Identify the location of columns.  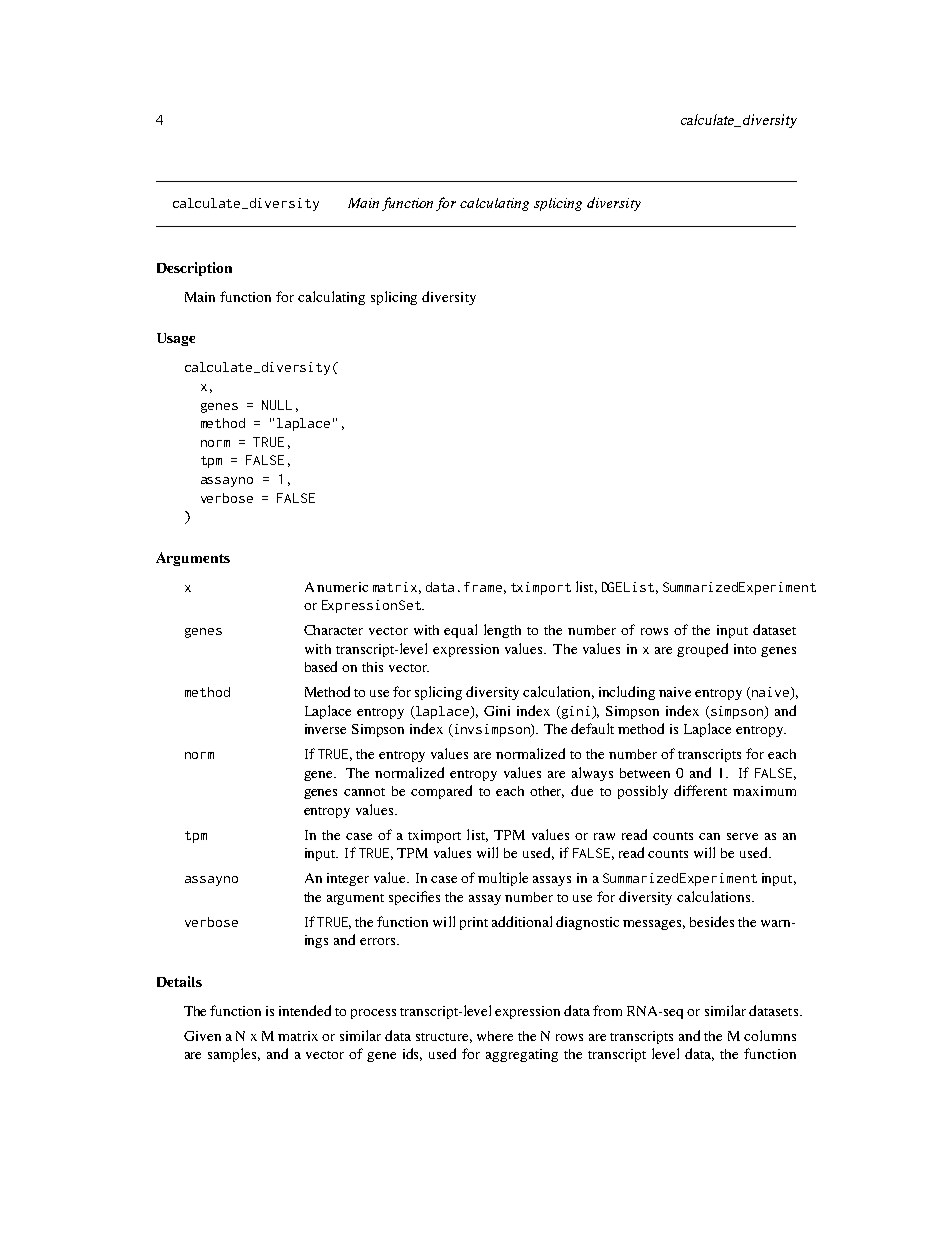
(770, 1035).
